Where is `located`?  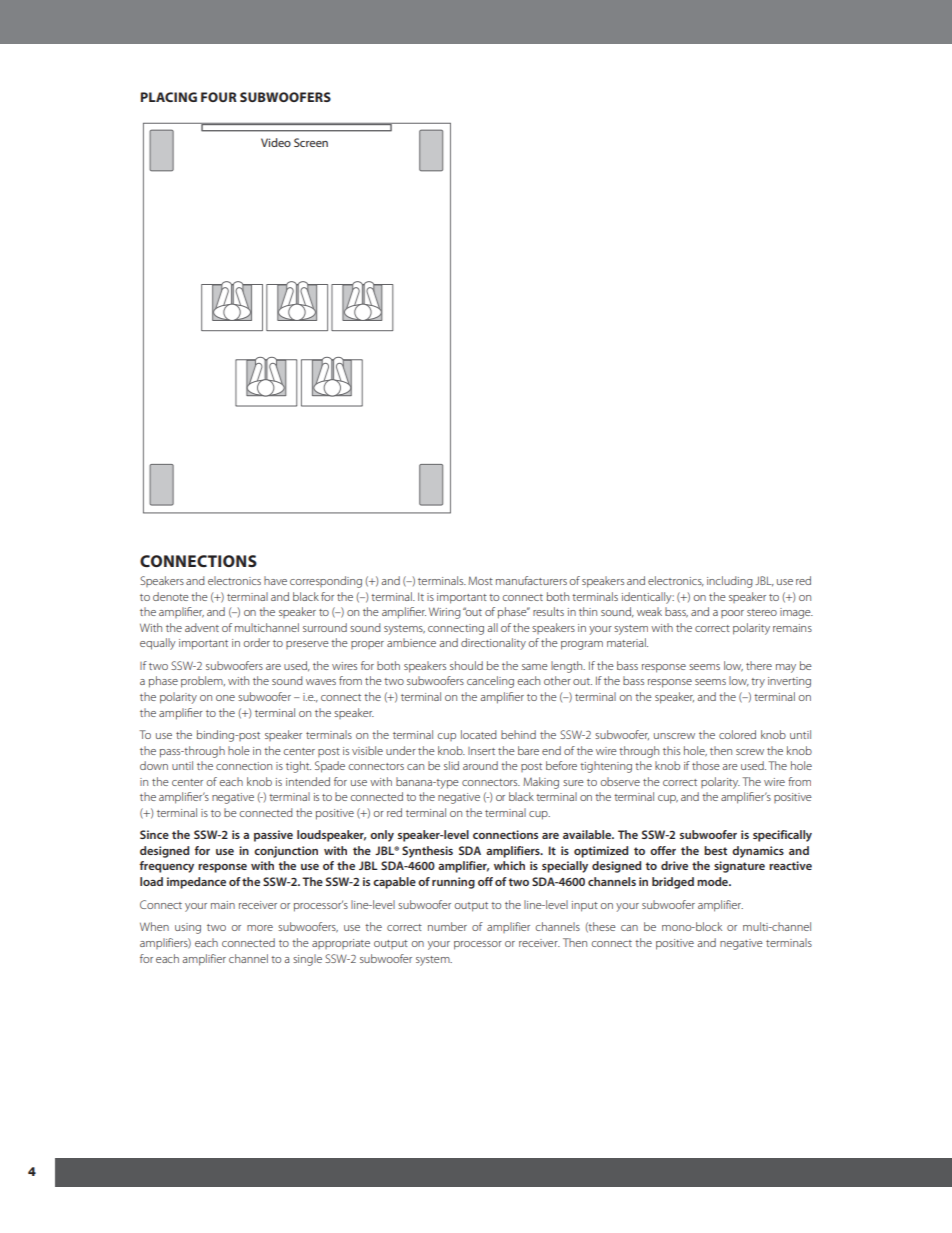
located is located at coordinates (479, 734).
